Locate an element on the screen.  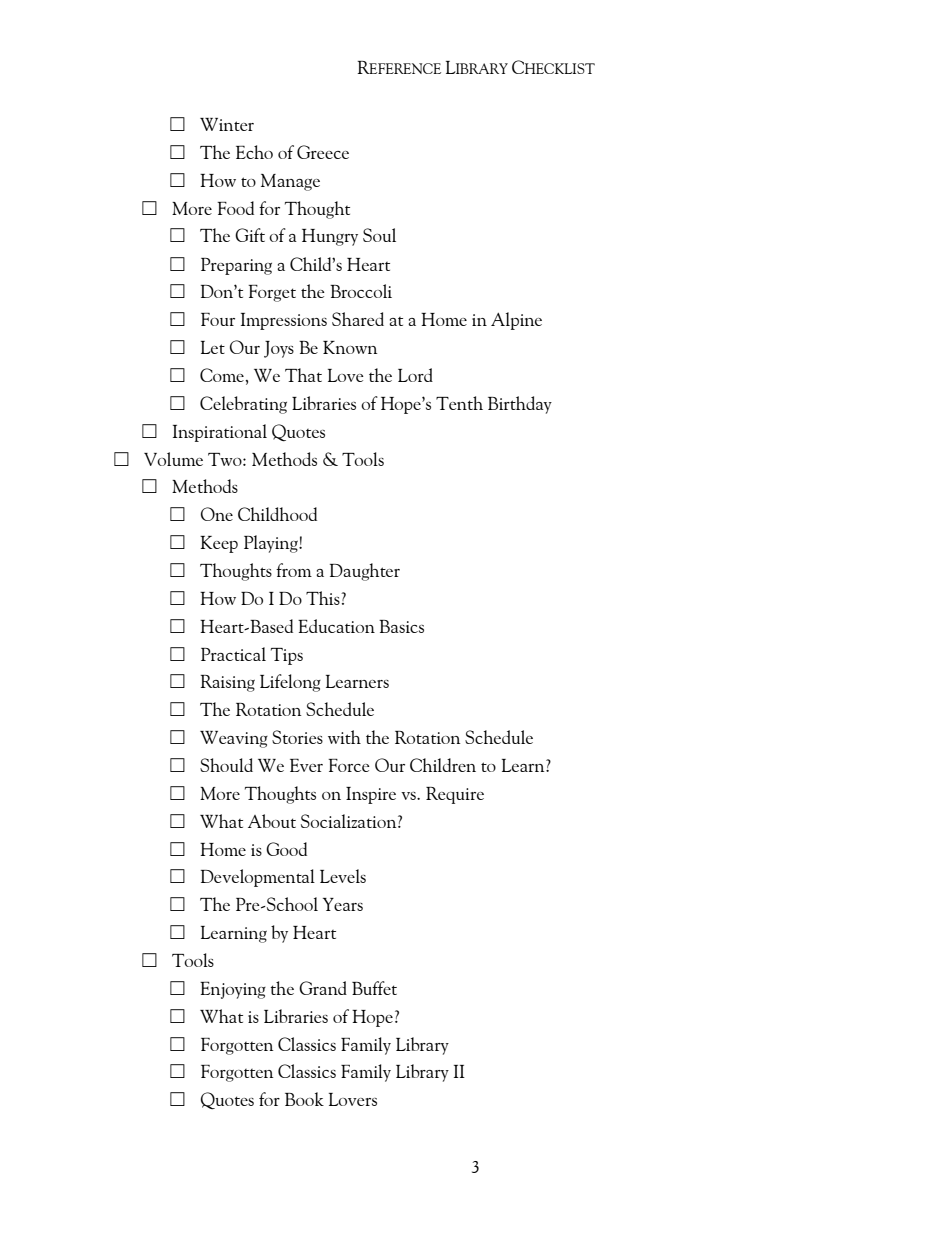
Enjoying is located at coordinates (233, 990).
